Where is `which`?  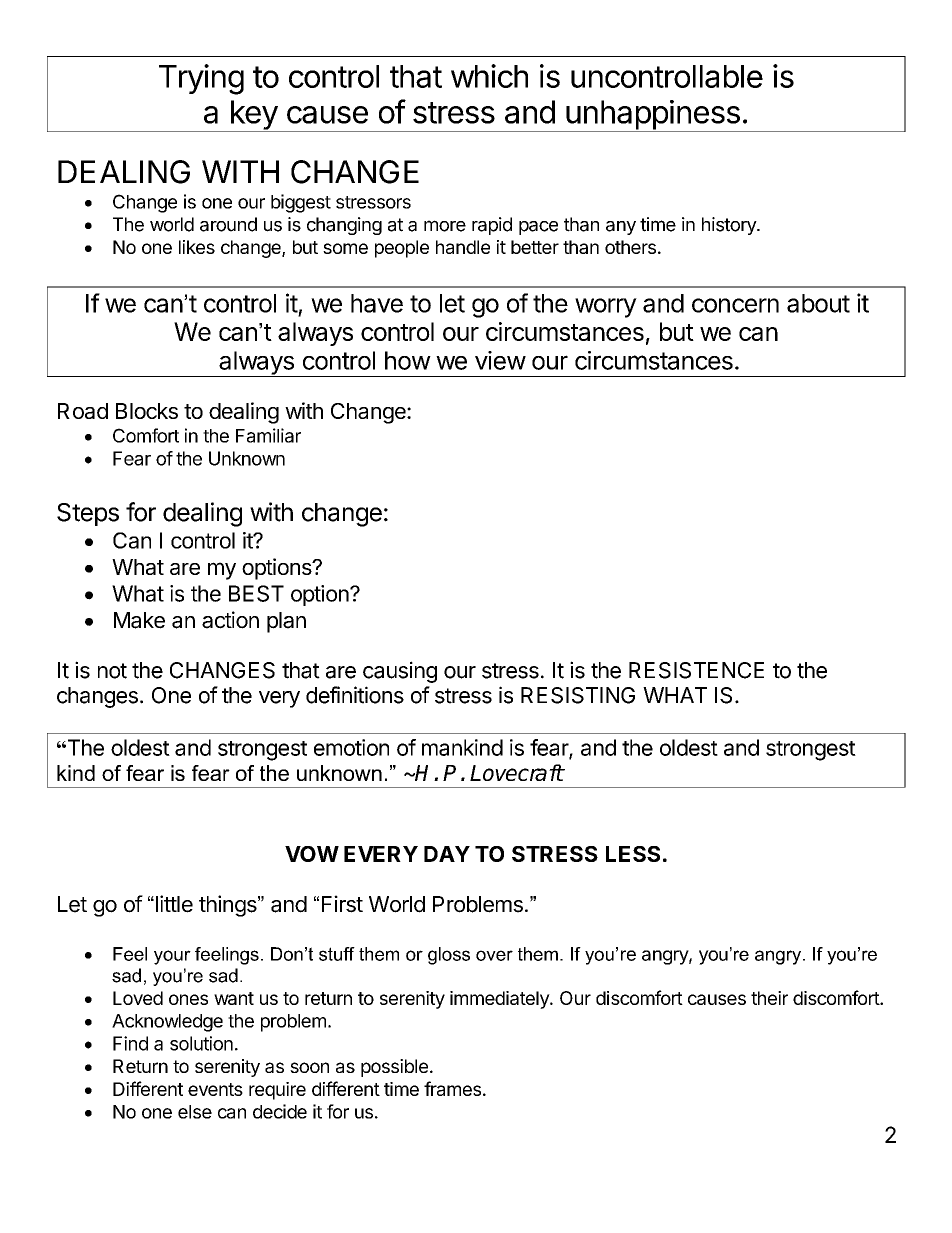
which is located at coordinates (489, 76).
